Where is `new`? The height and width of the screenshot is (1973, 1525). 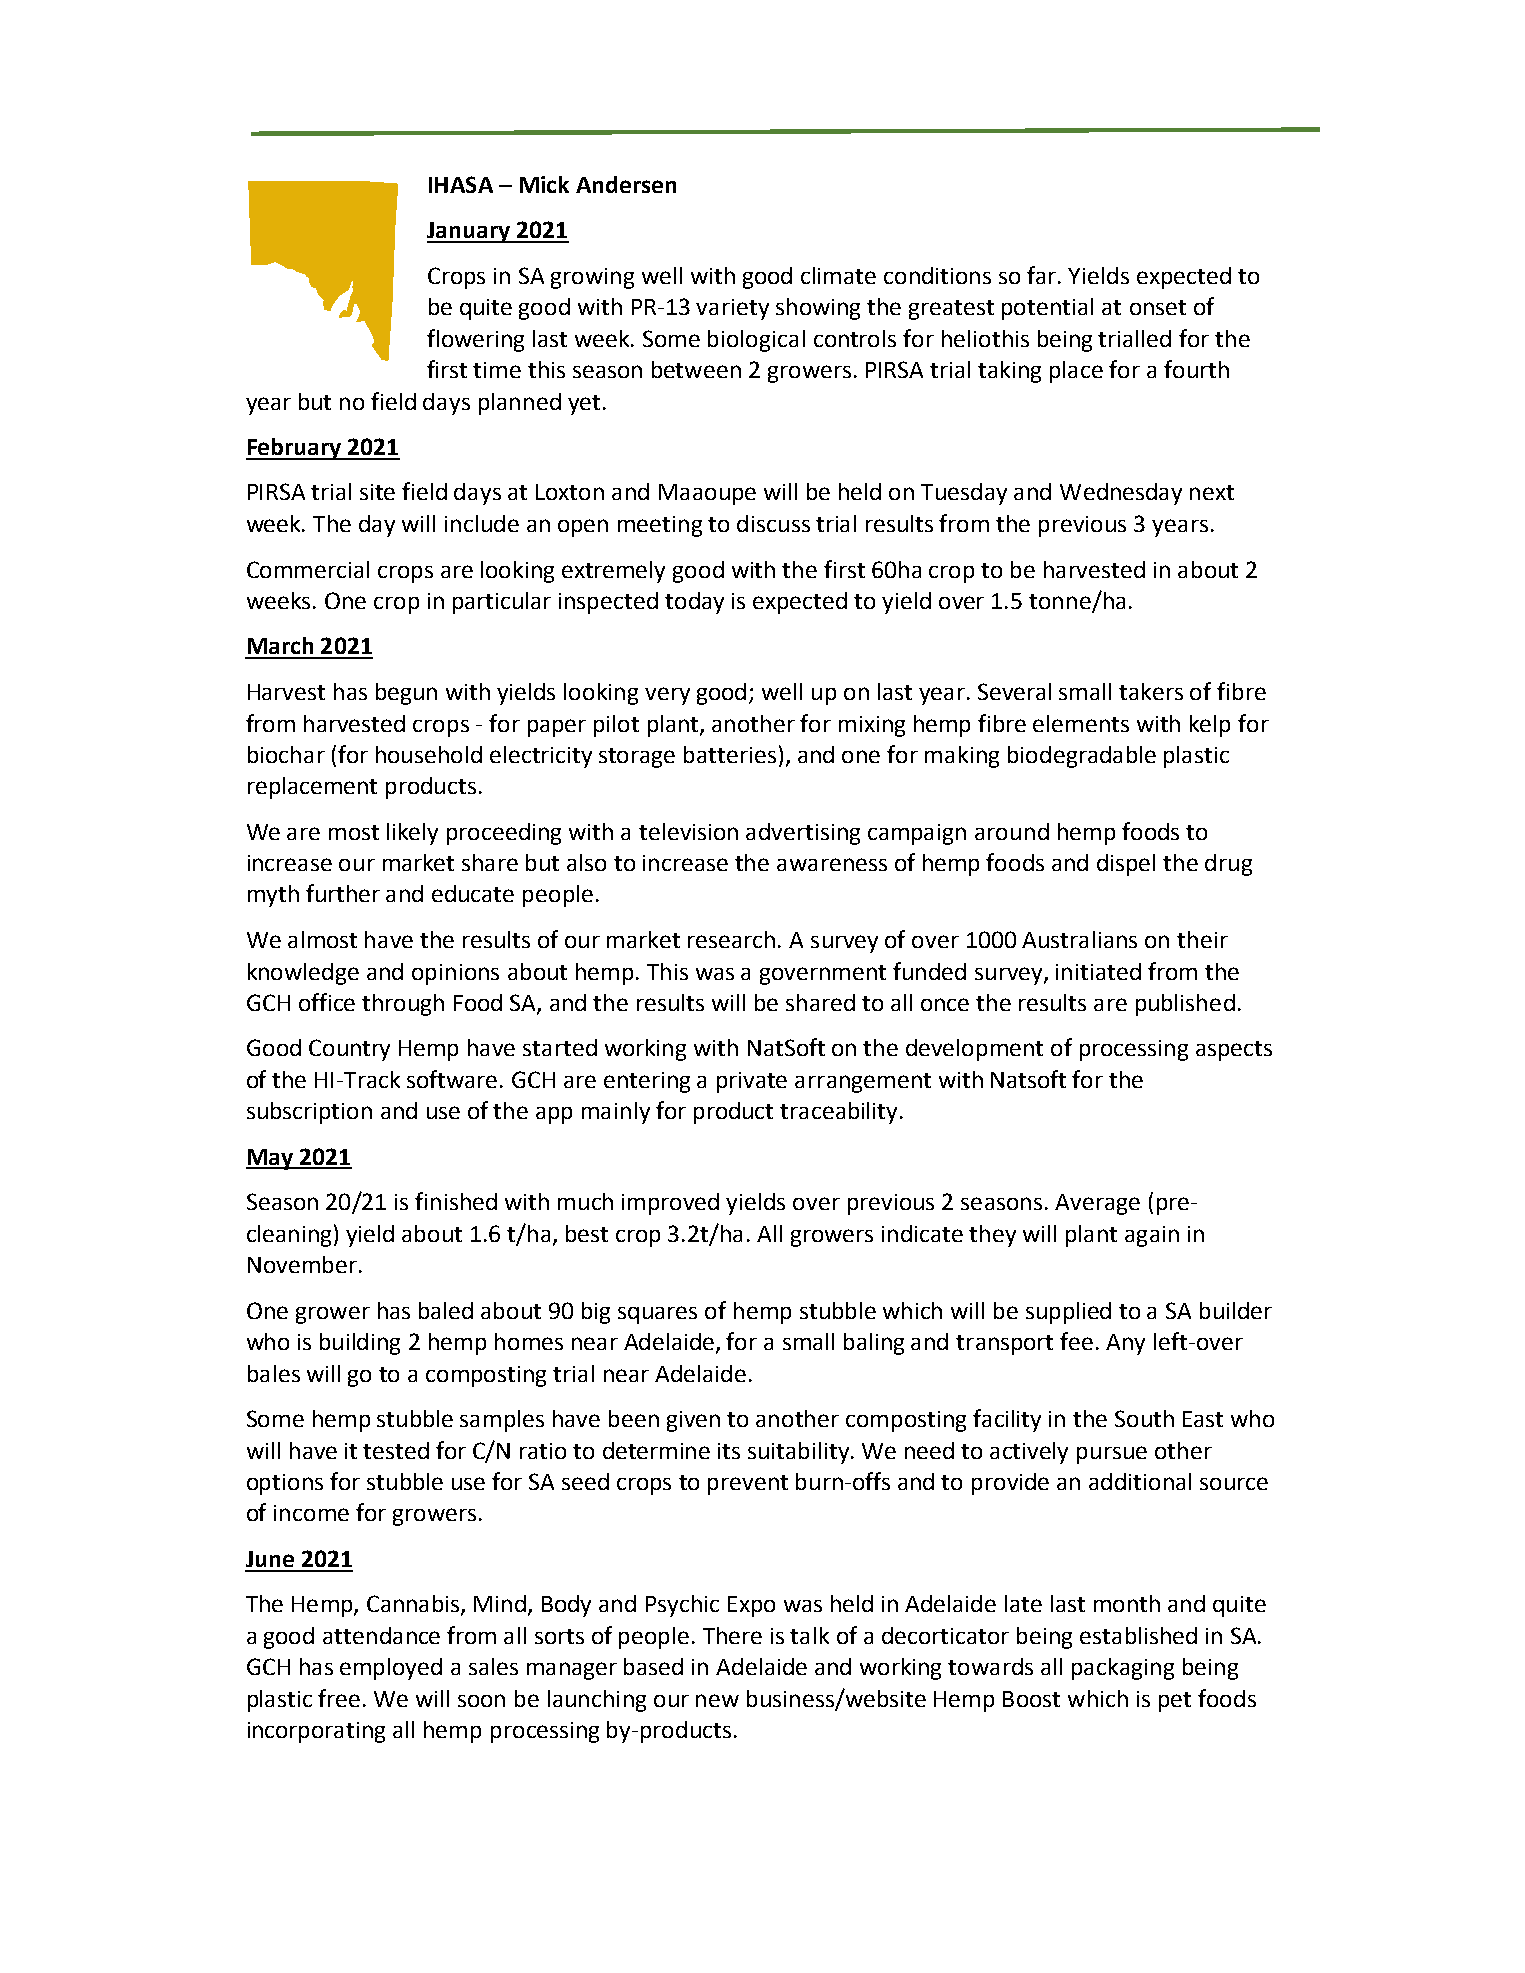 new is located at coordinates (717, 1700).
